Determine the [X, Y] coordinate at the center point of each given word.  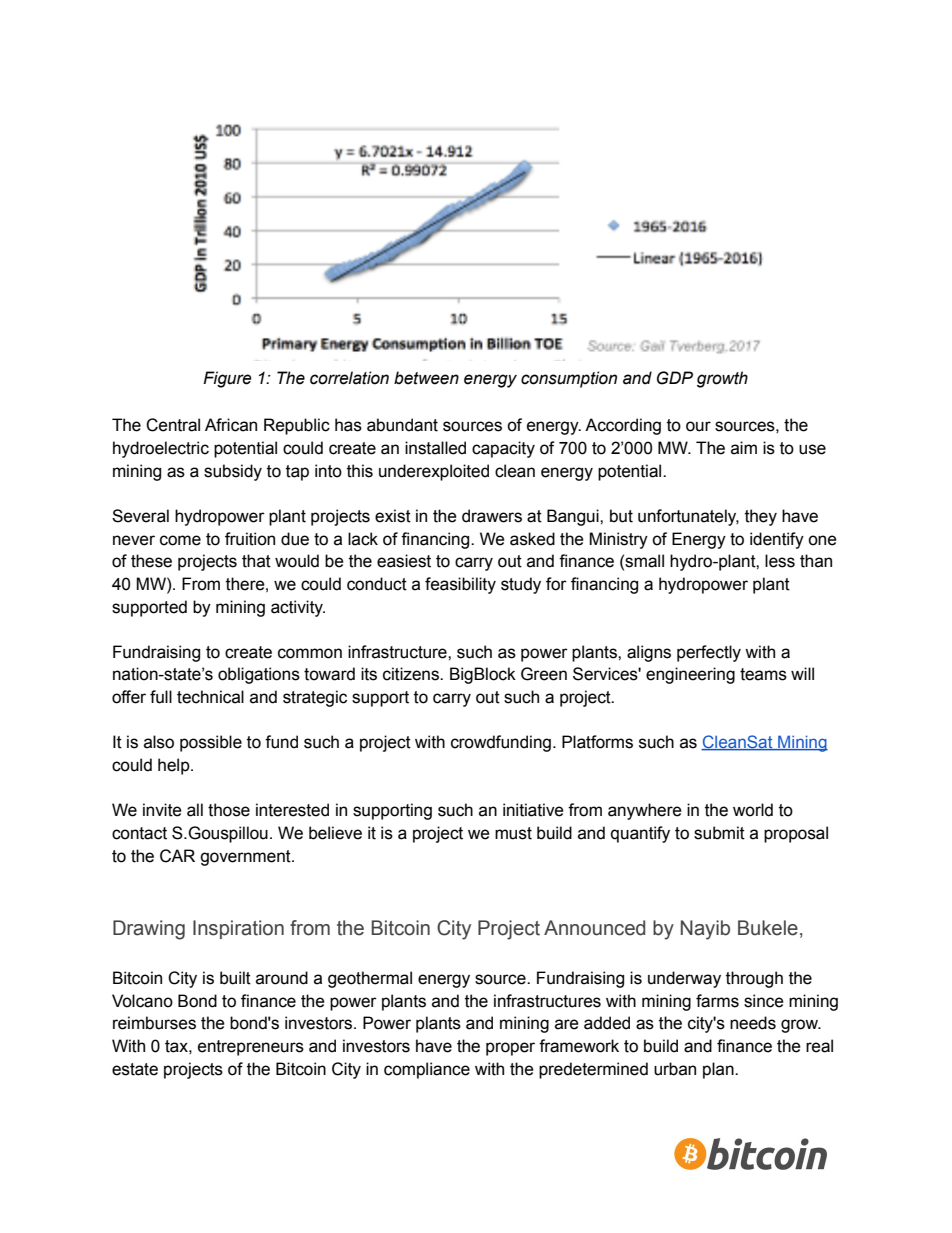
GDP [675, 378]
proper [510, 1049]
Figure [227, 379]
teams [763, 674]
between [426, 378]
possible [211, 743]
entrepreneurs [251, 1048]
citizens [412, 674]
